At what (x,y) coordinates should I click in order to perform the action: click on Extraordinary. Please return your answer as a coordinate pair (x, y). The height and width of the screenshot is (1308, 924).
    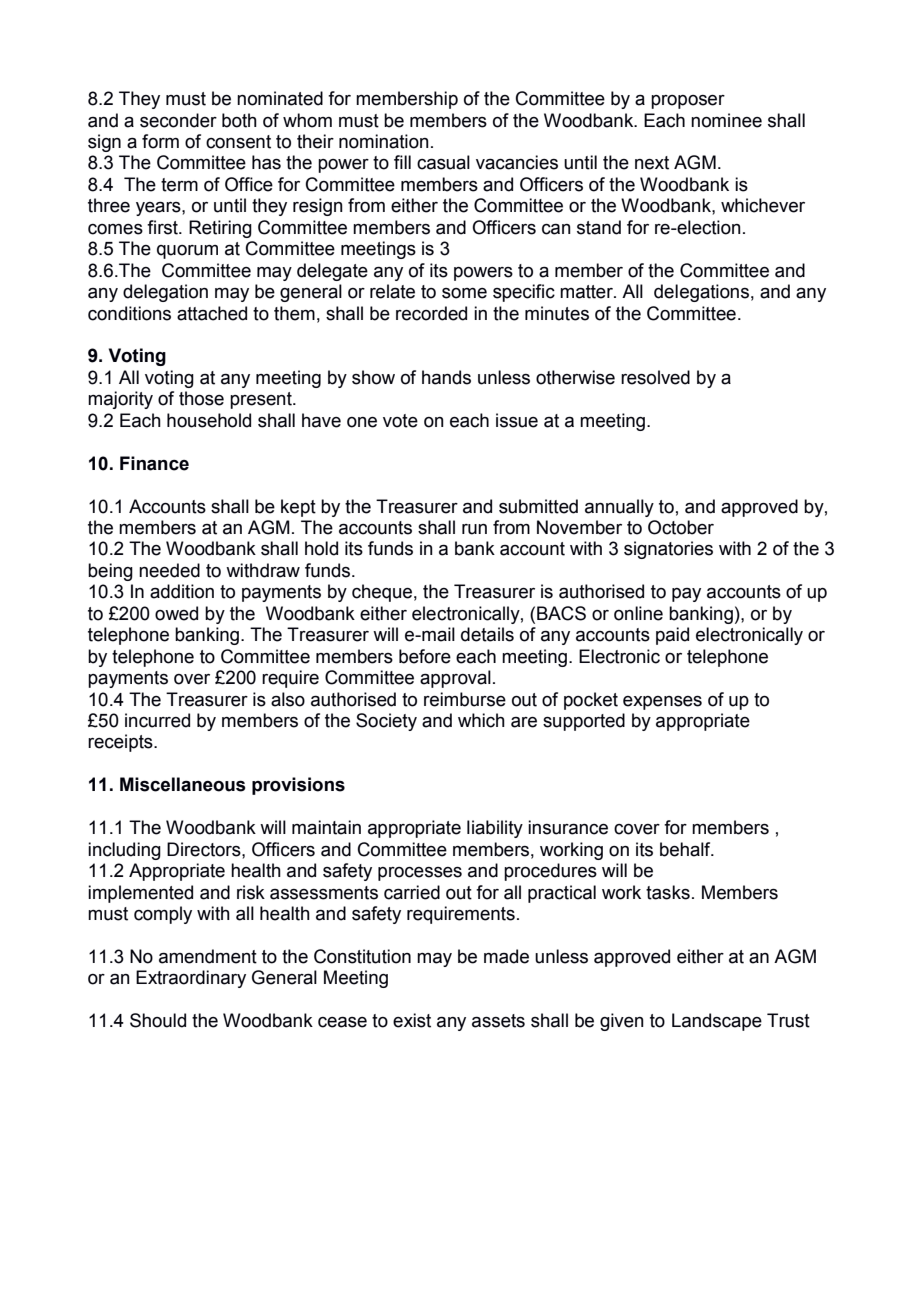
    Looking at the image, I should click on (191, 979).
